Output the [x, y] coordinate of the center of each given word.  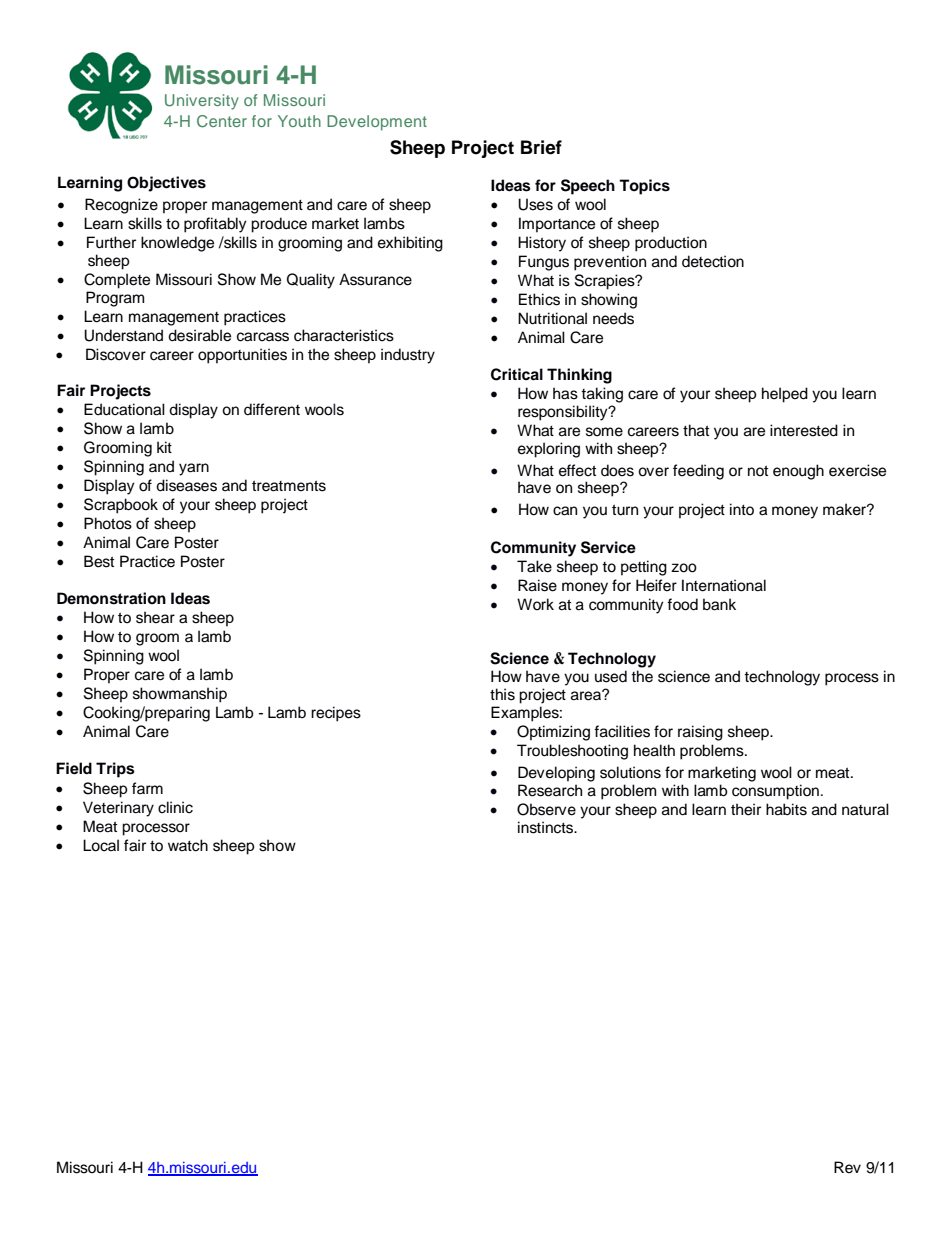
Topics [644, 187]
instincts [547, 827]
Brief [541, 147]
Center [222, 121]
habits [786, 809]
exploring [549, 450]
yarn [194, 469]
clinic [175, 807]
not [758, 471]
